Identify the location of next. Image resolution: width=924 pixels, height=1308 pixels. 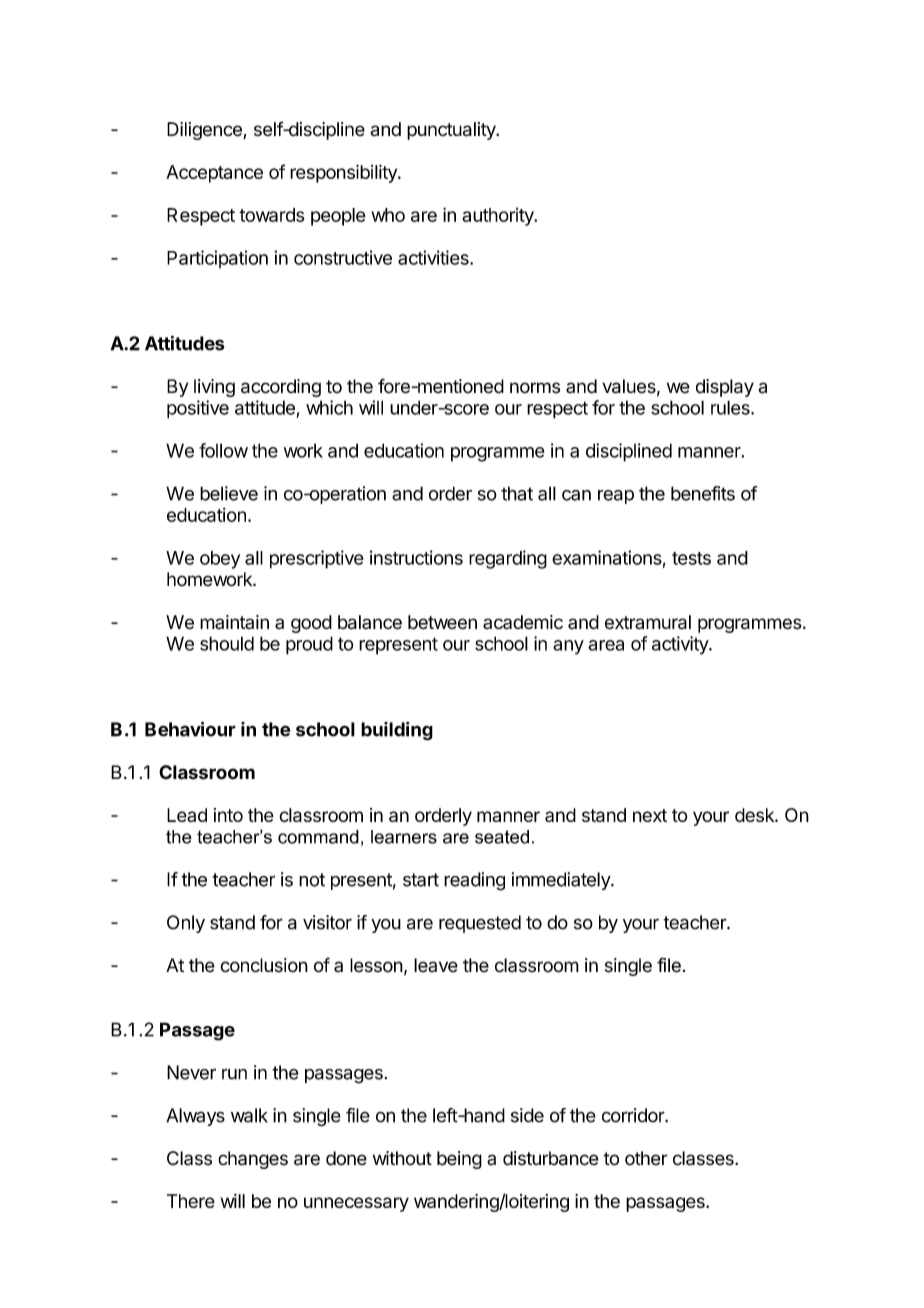
(650, 815).
